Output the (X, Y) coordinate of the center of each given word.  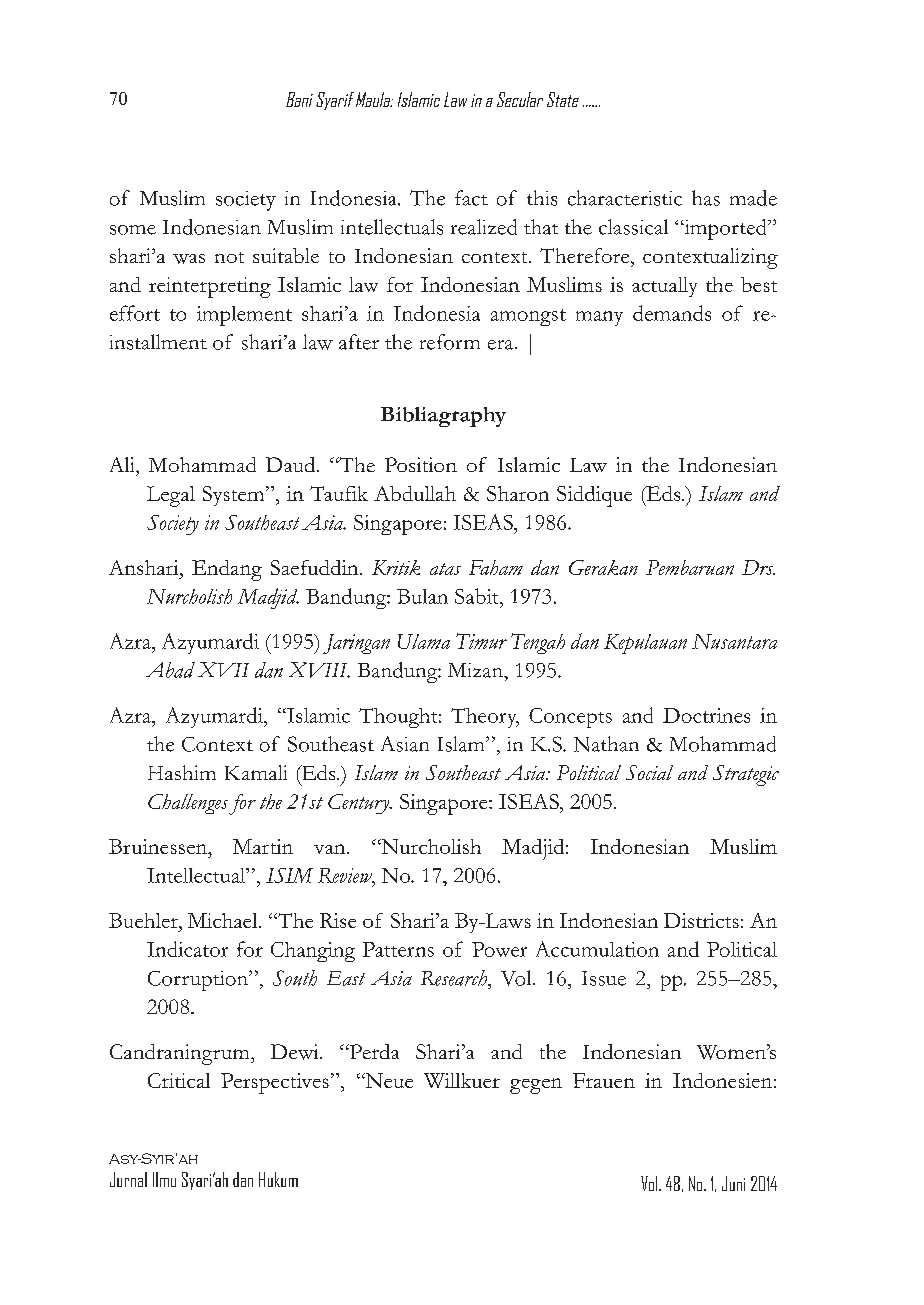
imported (725, 229)
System (235, 496)
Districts (701, 920)
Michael (224, 920)
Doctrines (706, 715)
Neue (388, 1080)
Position (421, 464)
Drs (758, 567)
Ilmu (164, 1179)
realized (484, 227)
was (189, 259)
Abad (170, 670)
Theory (485, 718)
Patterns (398, 949)
